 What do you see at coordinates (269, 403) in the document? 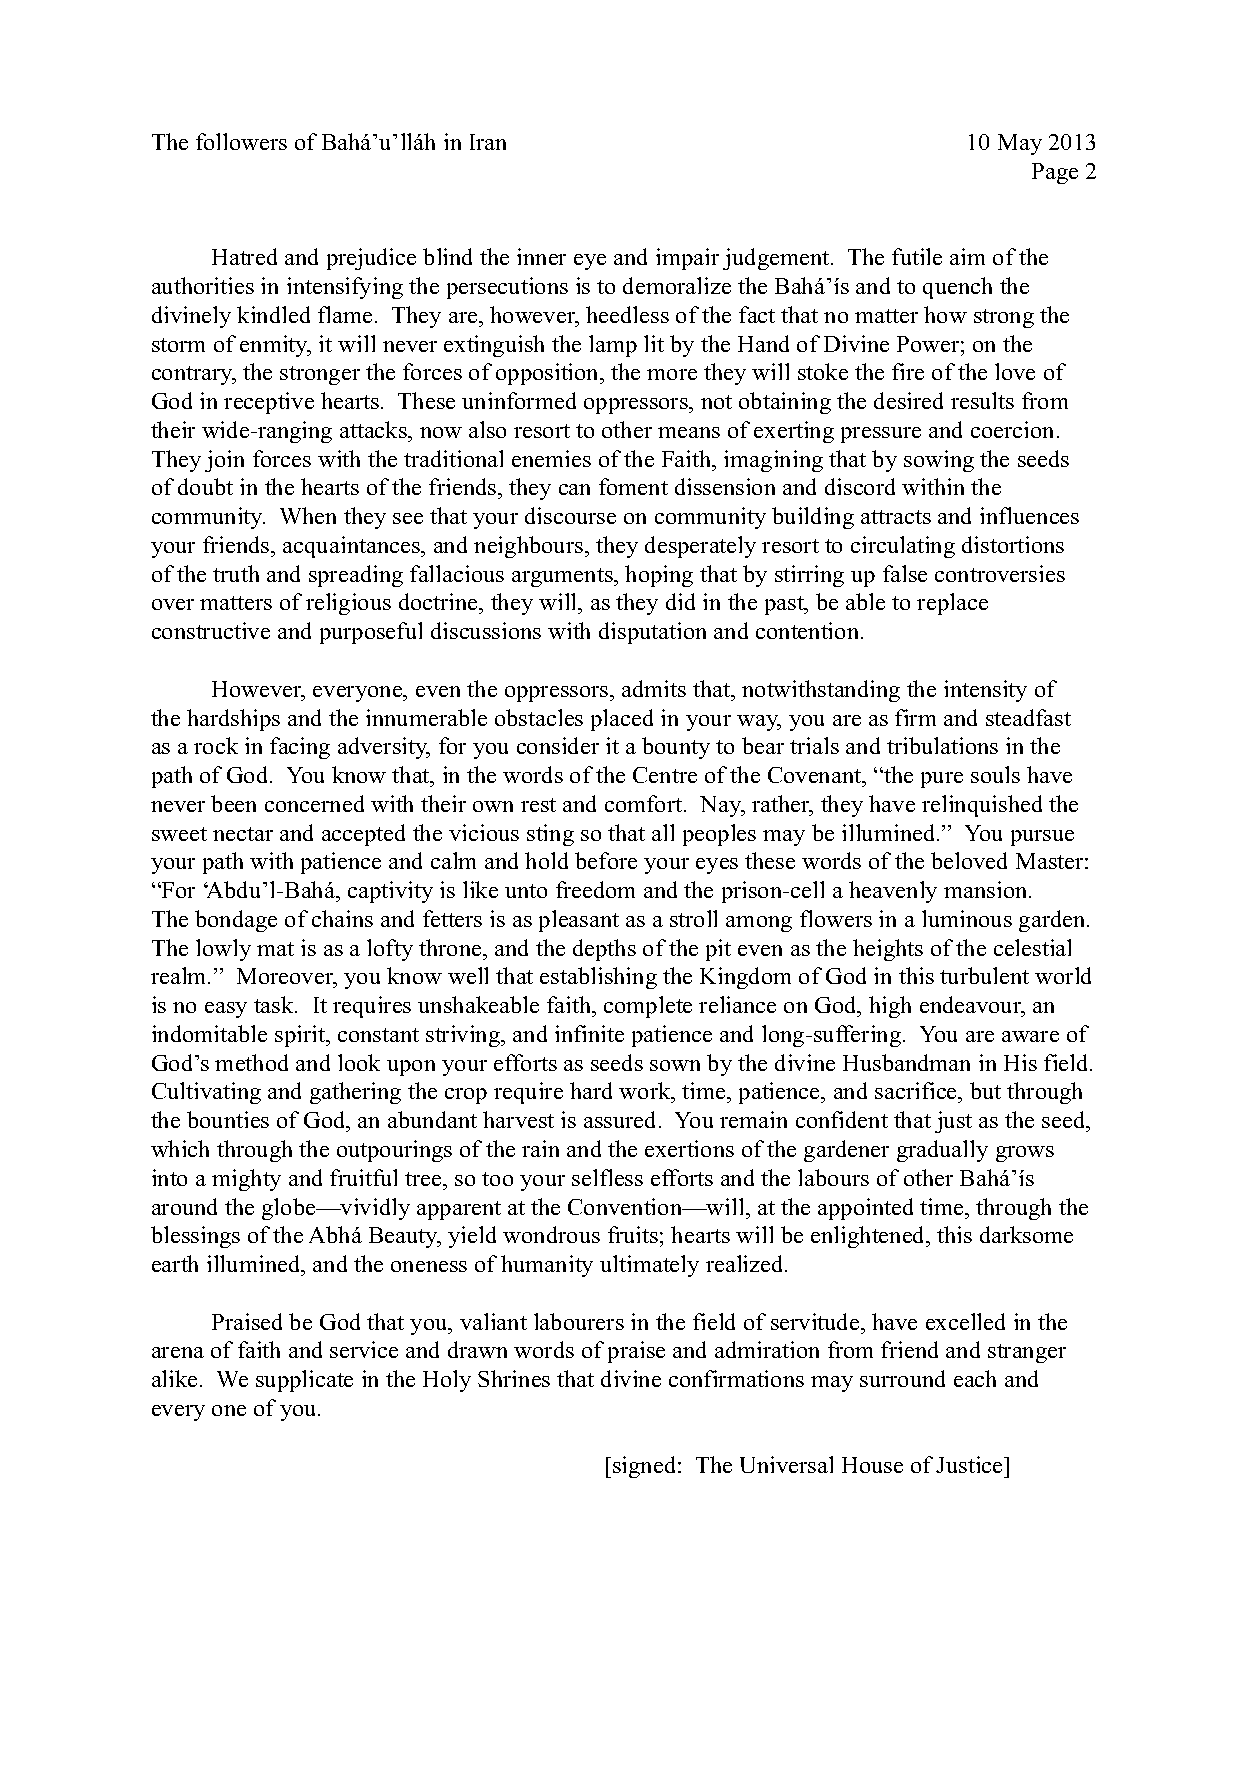
I see `receptive` at bounding box center [269, 403].
